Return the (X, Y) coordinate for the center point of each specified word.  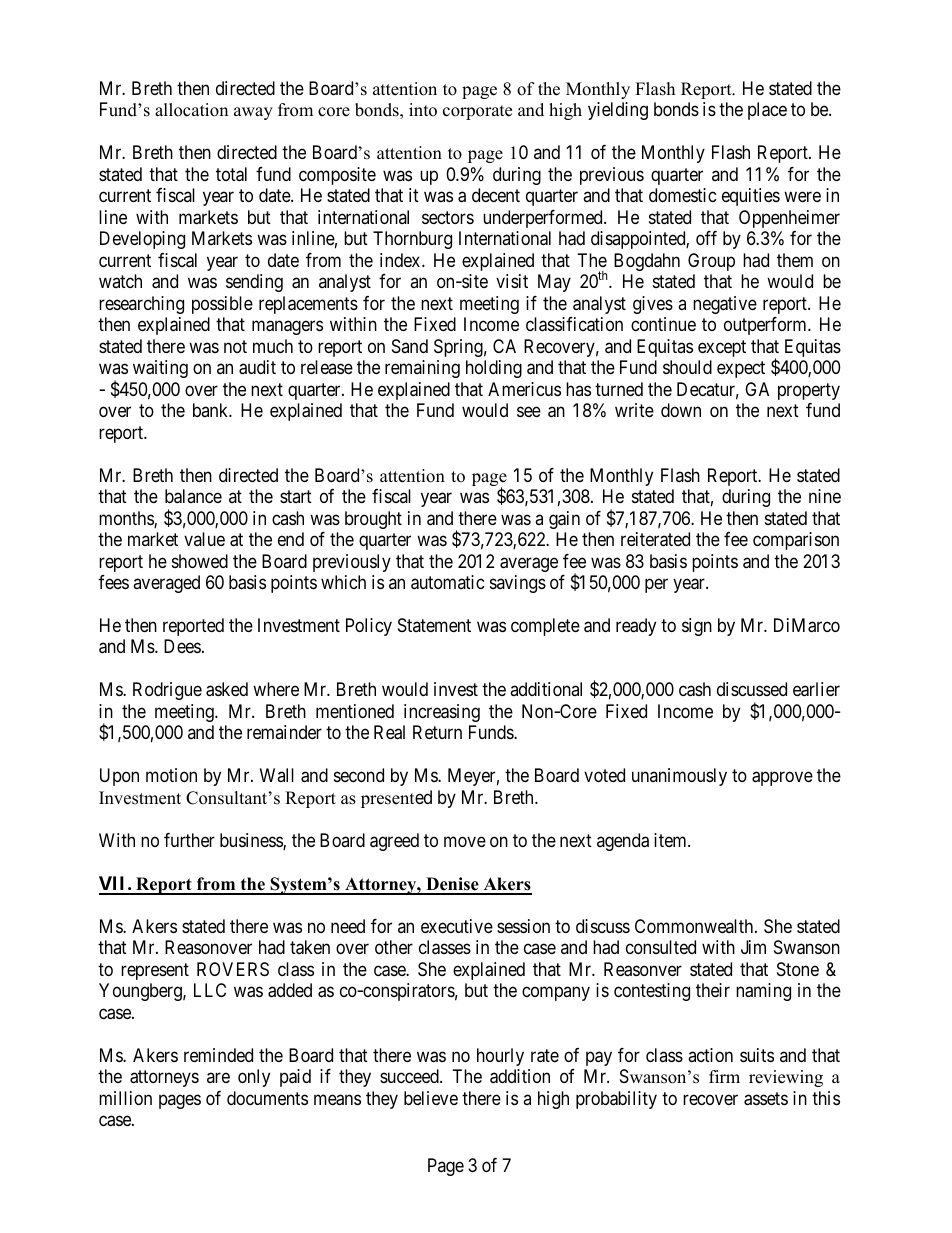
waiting (160, 369)
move (465, 841)
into (423, 110)
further (189, 840)
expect (741, 369)
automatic (448, 582)
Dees (182, 646)
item (671, 840)
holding (494, 369)
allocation (191, 110)
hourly (500, 1057)
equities (751, 197)
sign (697, 627)
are (218, 1078)
